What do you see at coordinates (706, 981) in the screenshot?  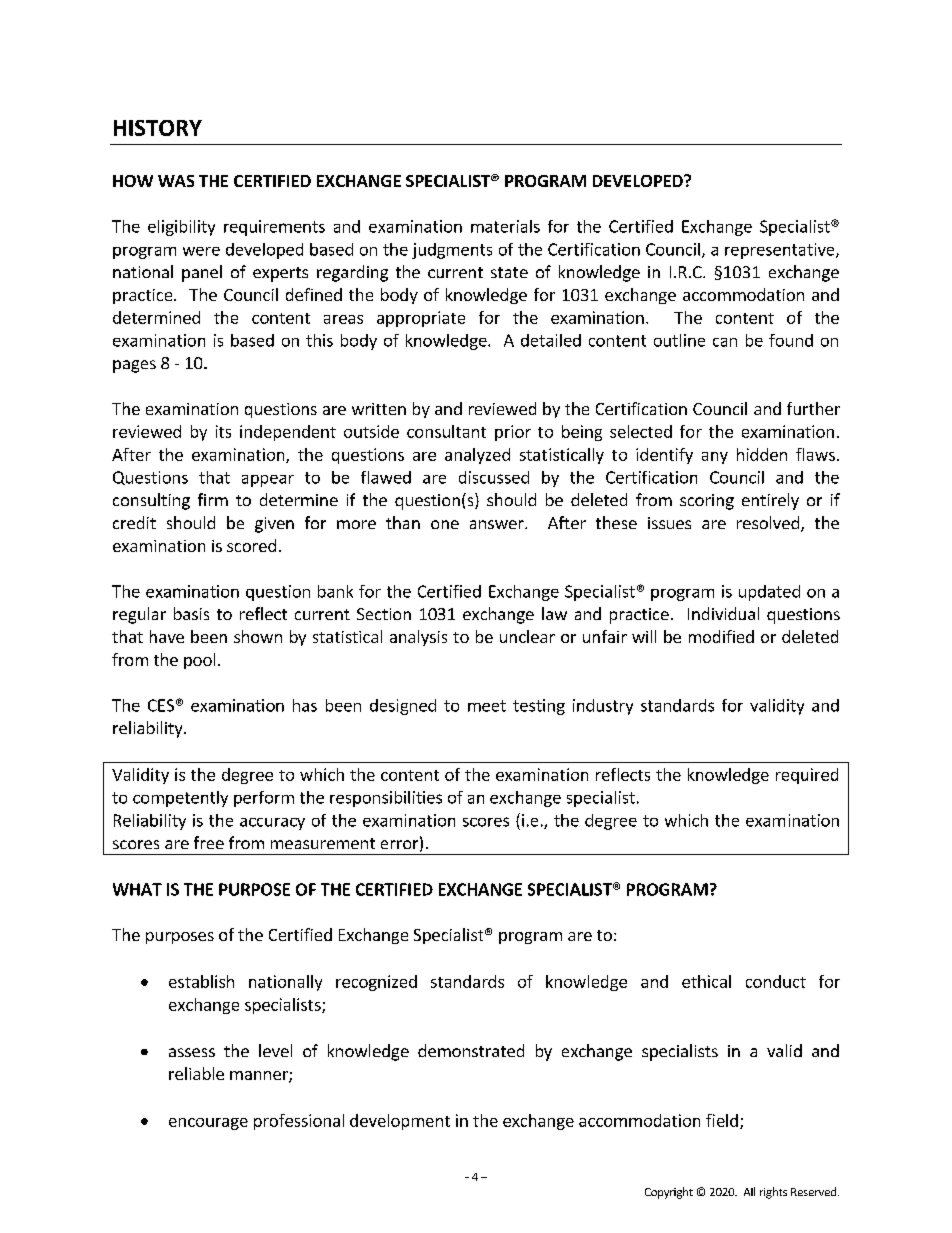 I see `ethical` at bounding box center [706, 981].
